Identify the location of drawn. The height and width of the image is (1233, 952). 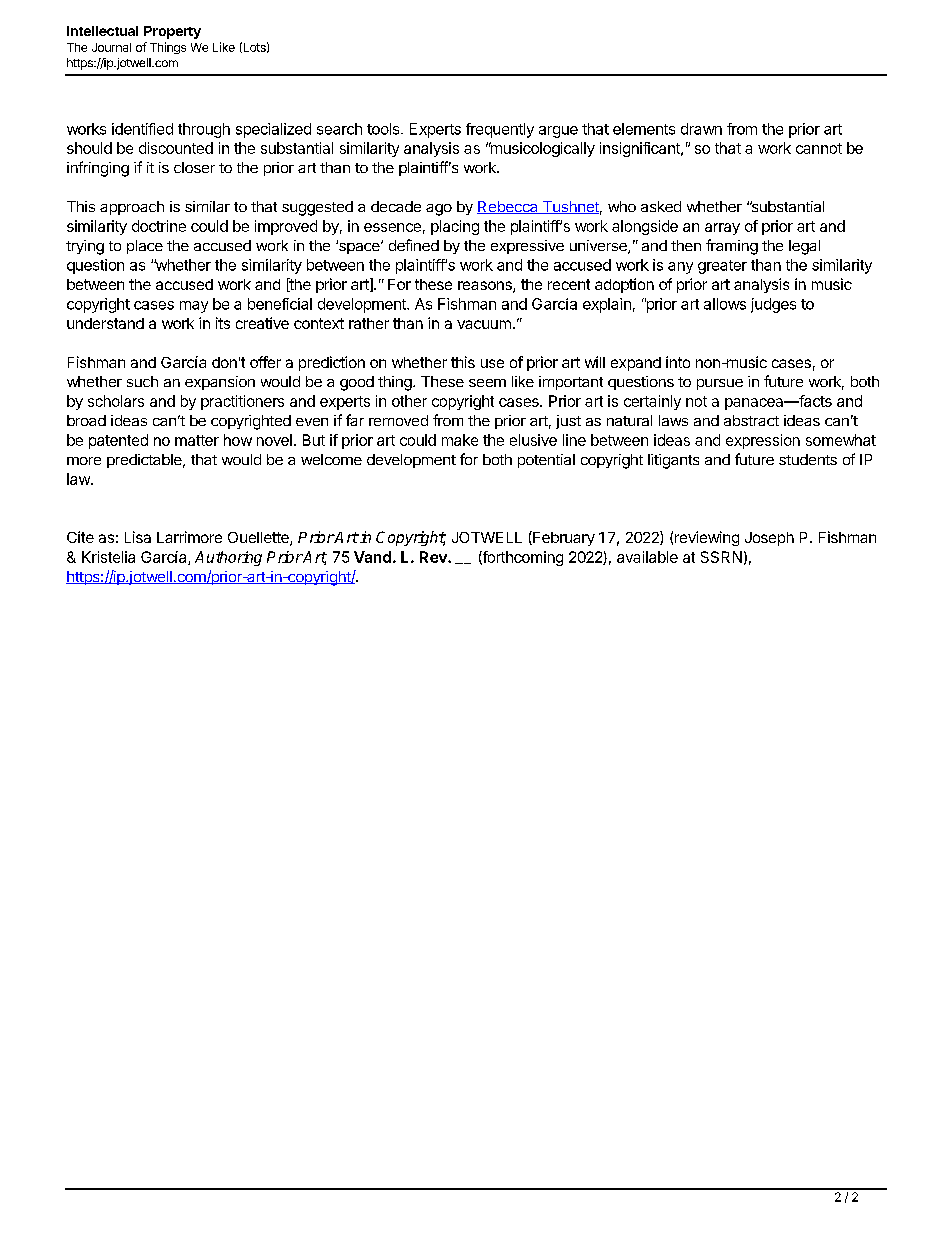
(701, 129).
